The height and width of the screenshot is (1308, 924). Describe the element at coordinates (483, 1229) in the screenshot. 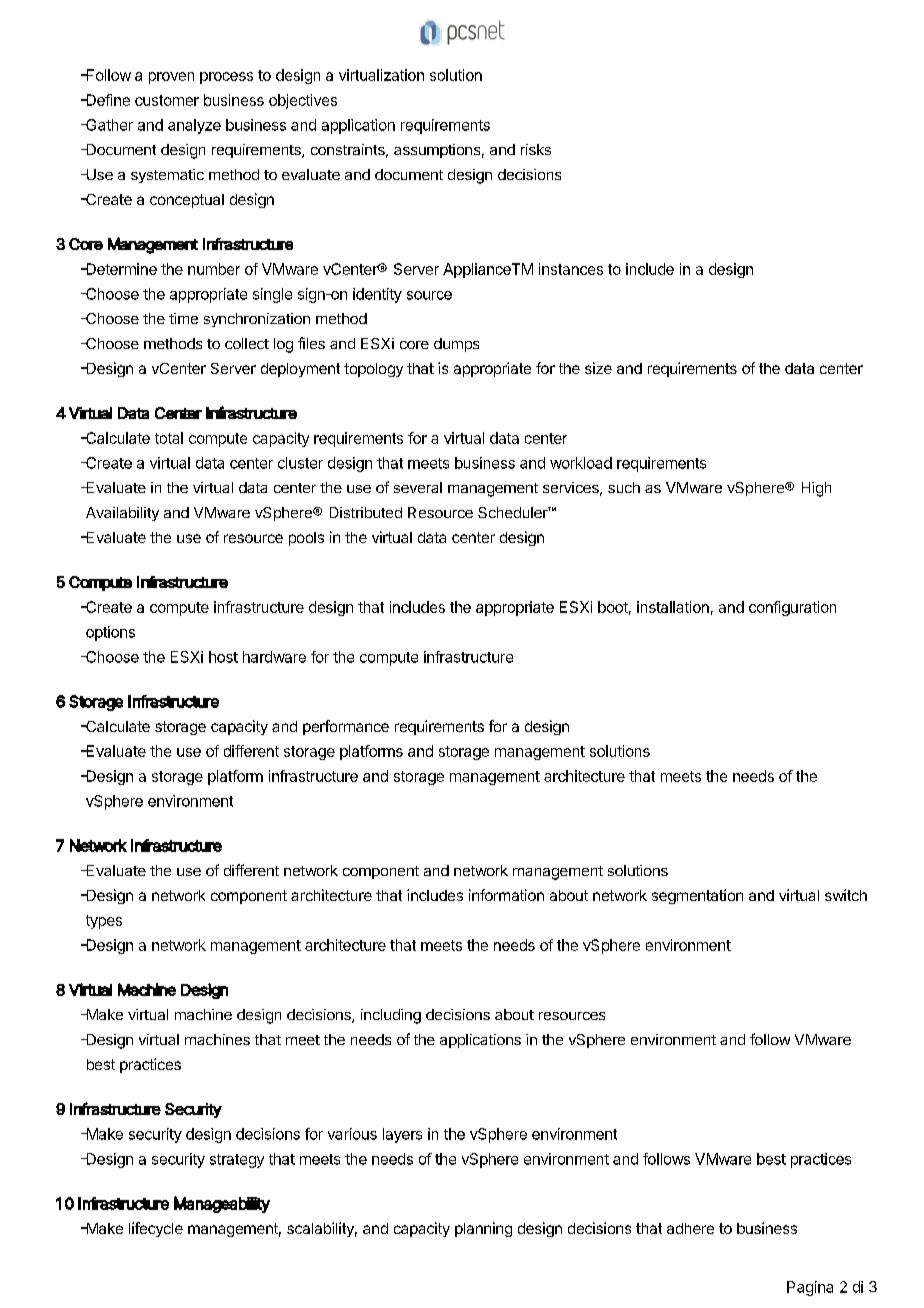

I see `planning` at that location.
